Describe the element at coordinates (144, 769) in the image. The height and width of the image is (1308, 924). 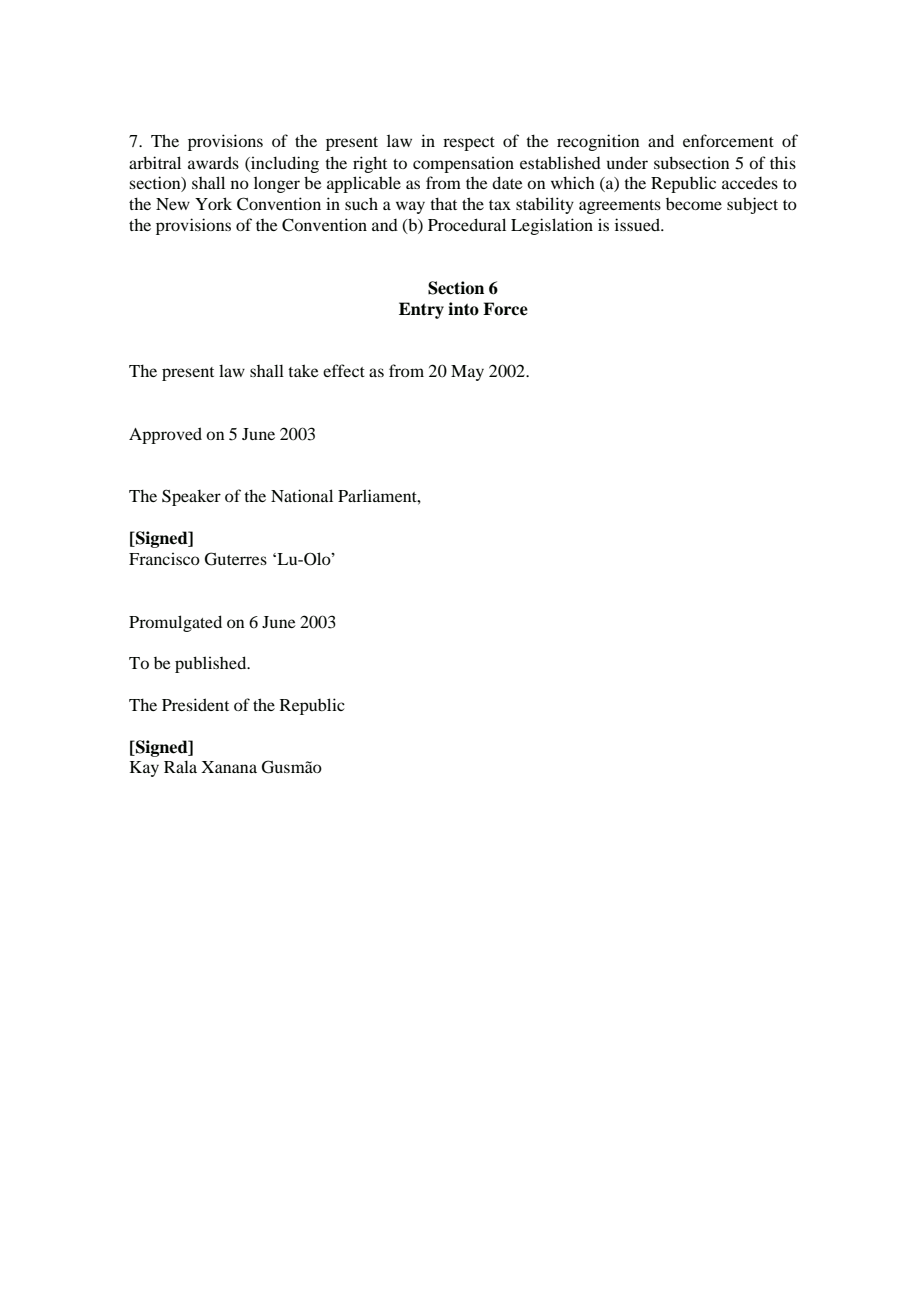
I see `Kay` at that location.
